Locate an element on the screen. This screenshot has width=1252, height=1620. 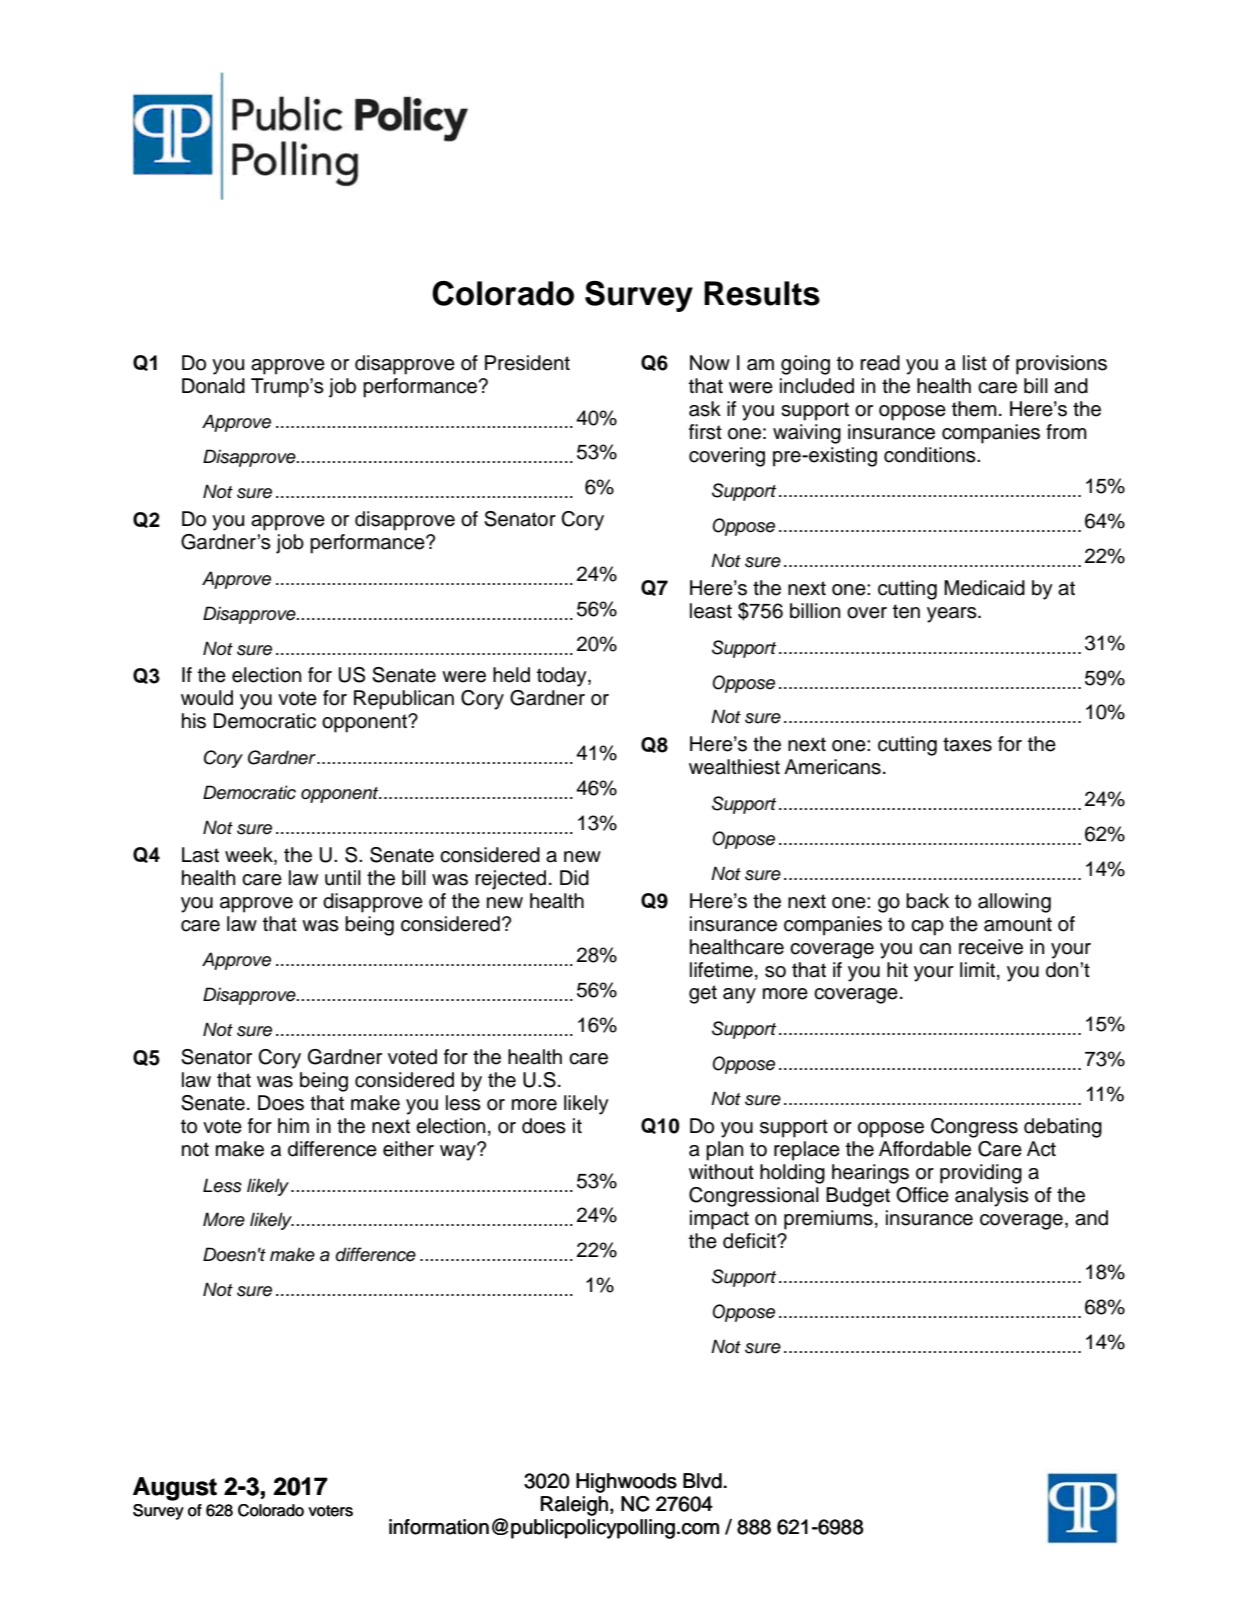
Now is located at coordinates (710, 363).
